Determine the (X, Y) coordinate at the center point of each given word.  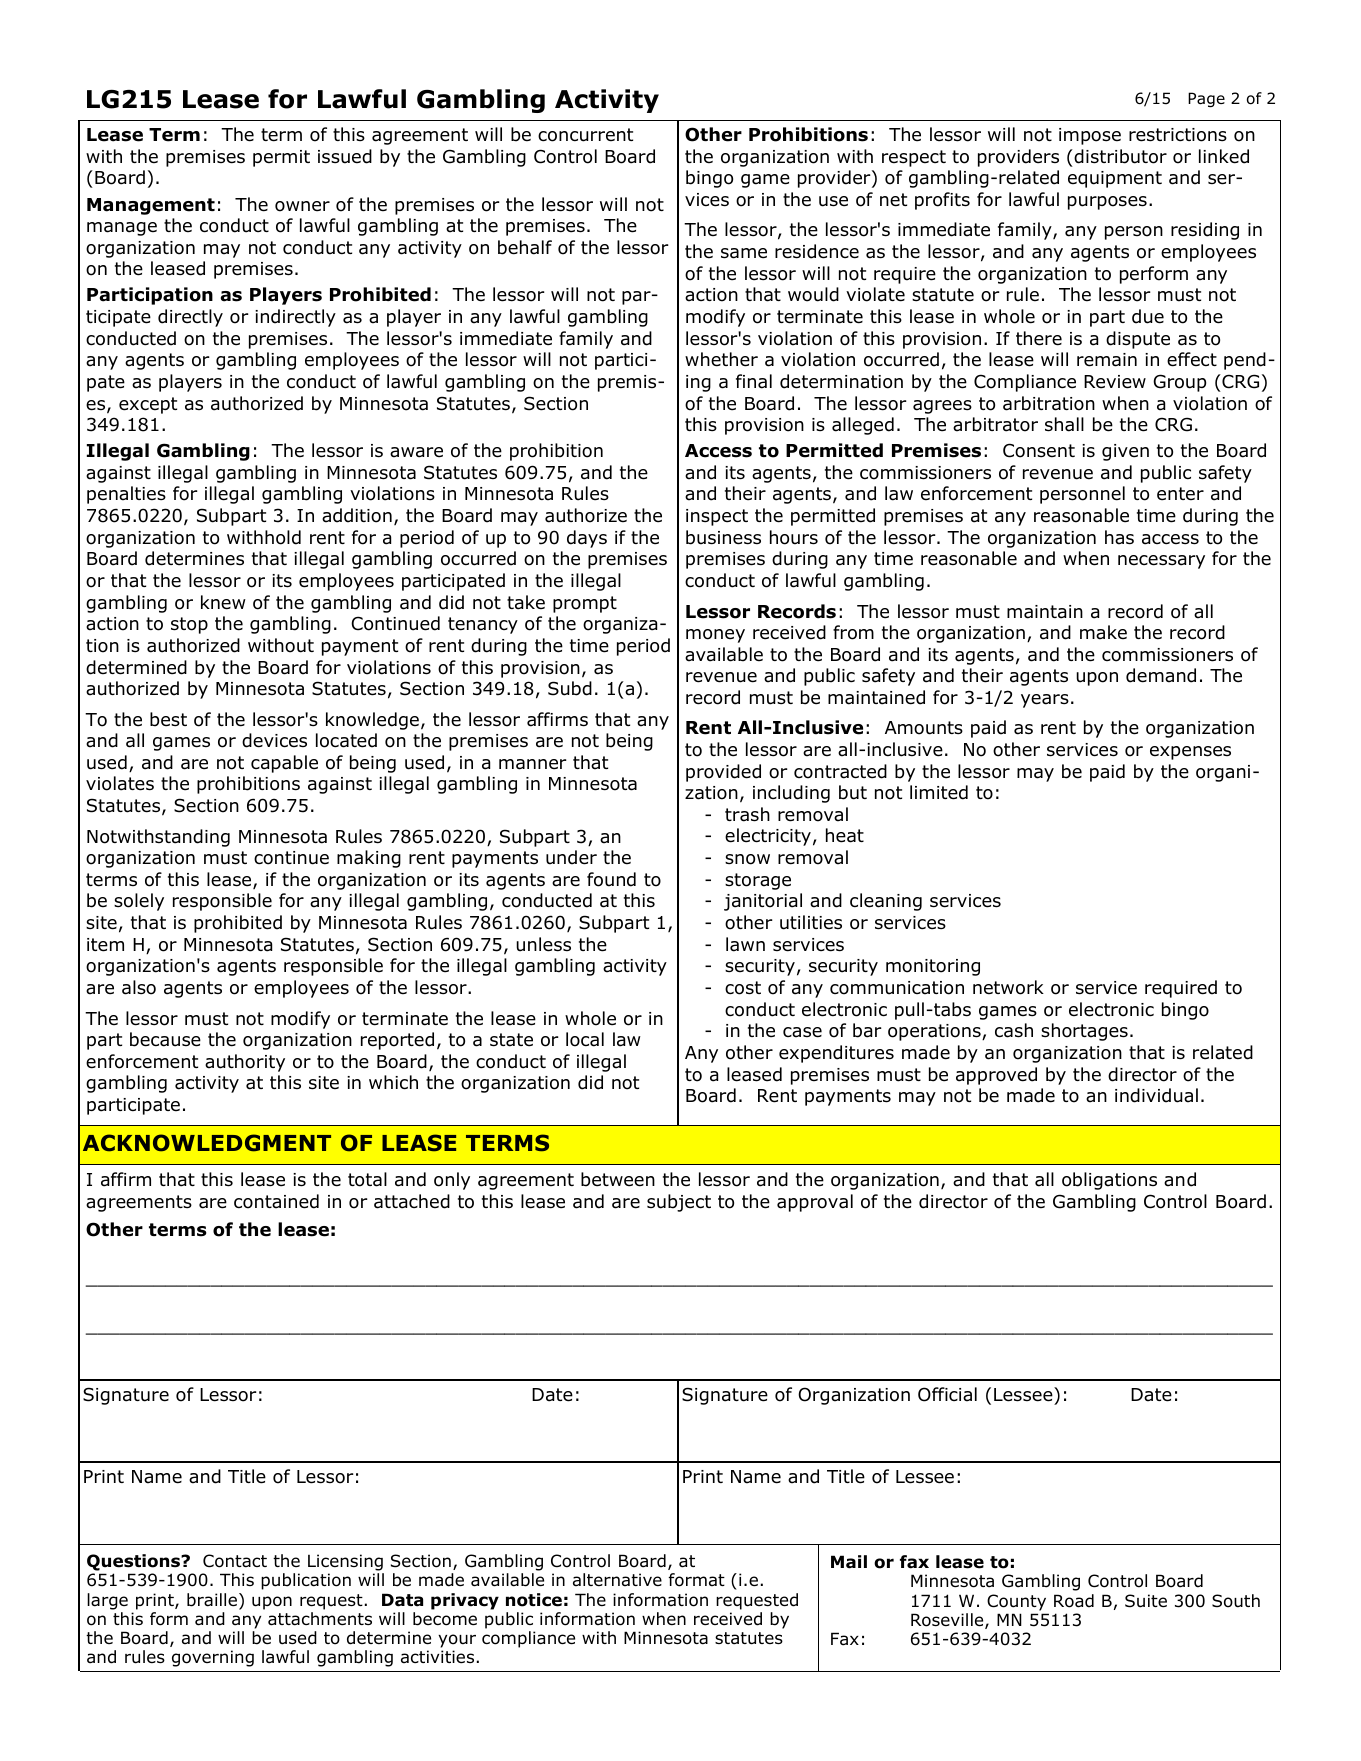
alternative (617, 1579)
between (618, 1179)
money (715, 636)
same (744, 253)
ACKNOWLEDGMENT (207, 1143)
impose (1090, 136)
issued (345, 156)
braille (212, 1600)
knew (223, 602)
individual (1156, 1095)
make (1103, 632)
